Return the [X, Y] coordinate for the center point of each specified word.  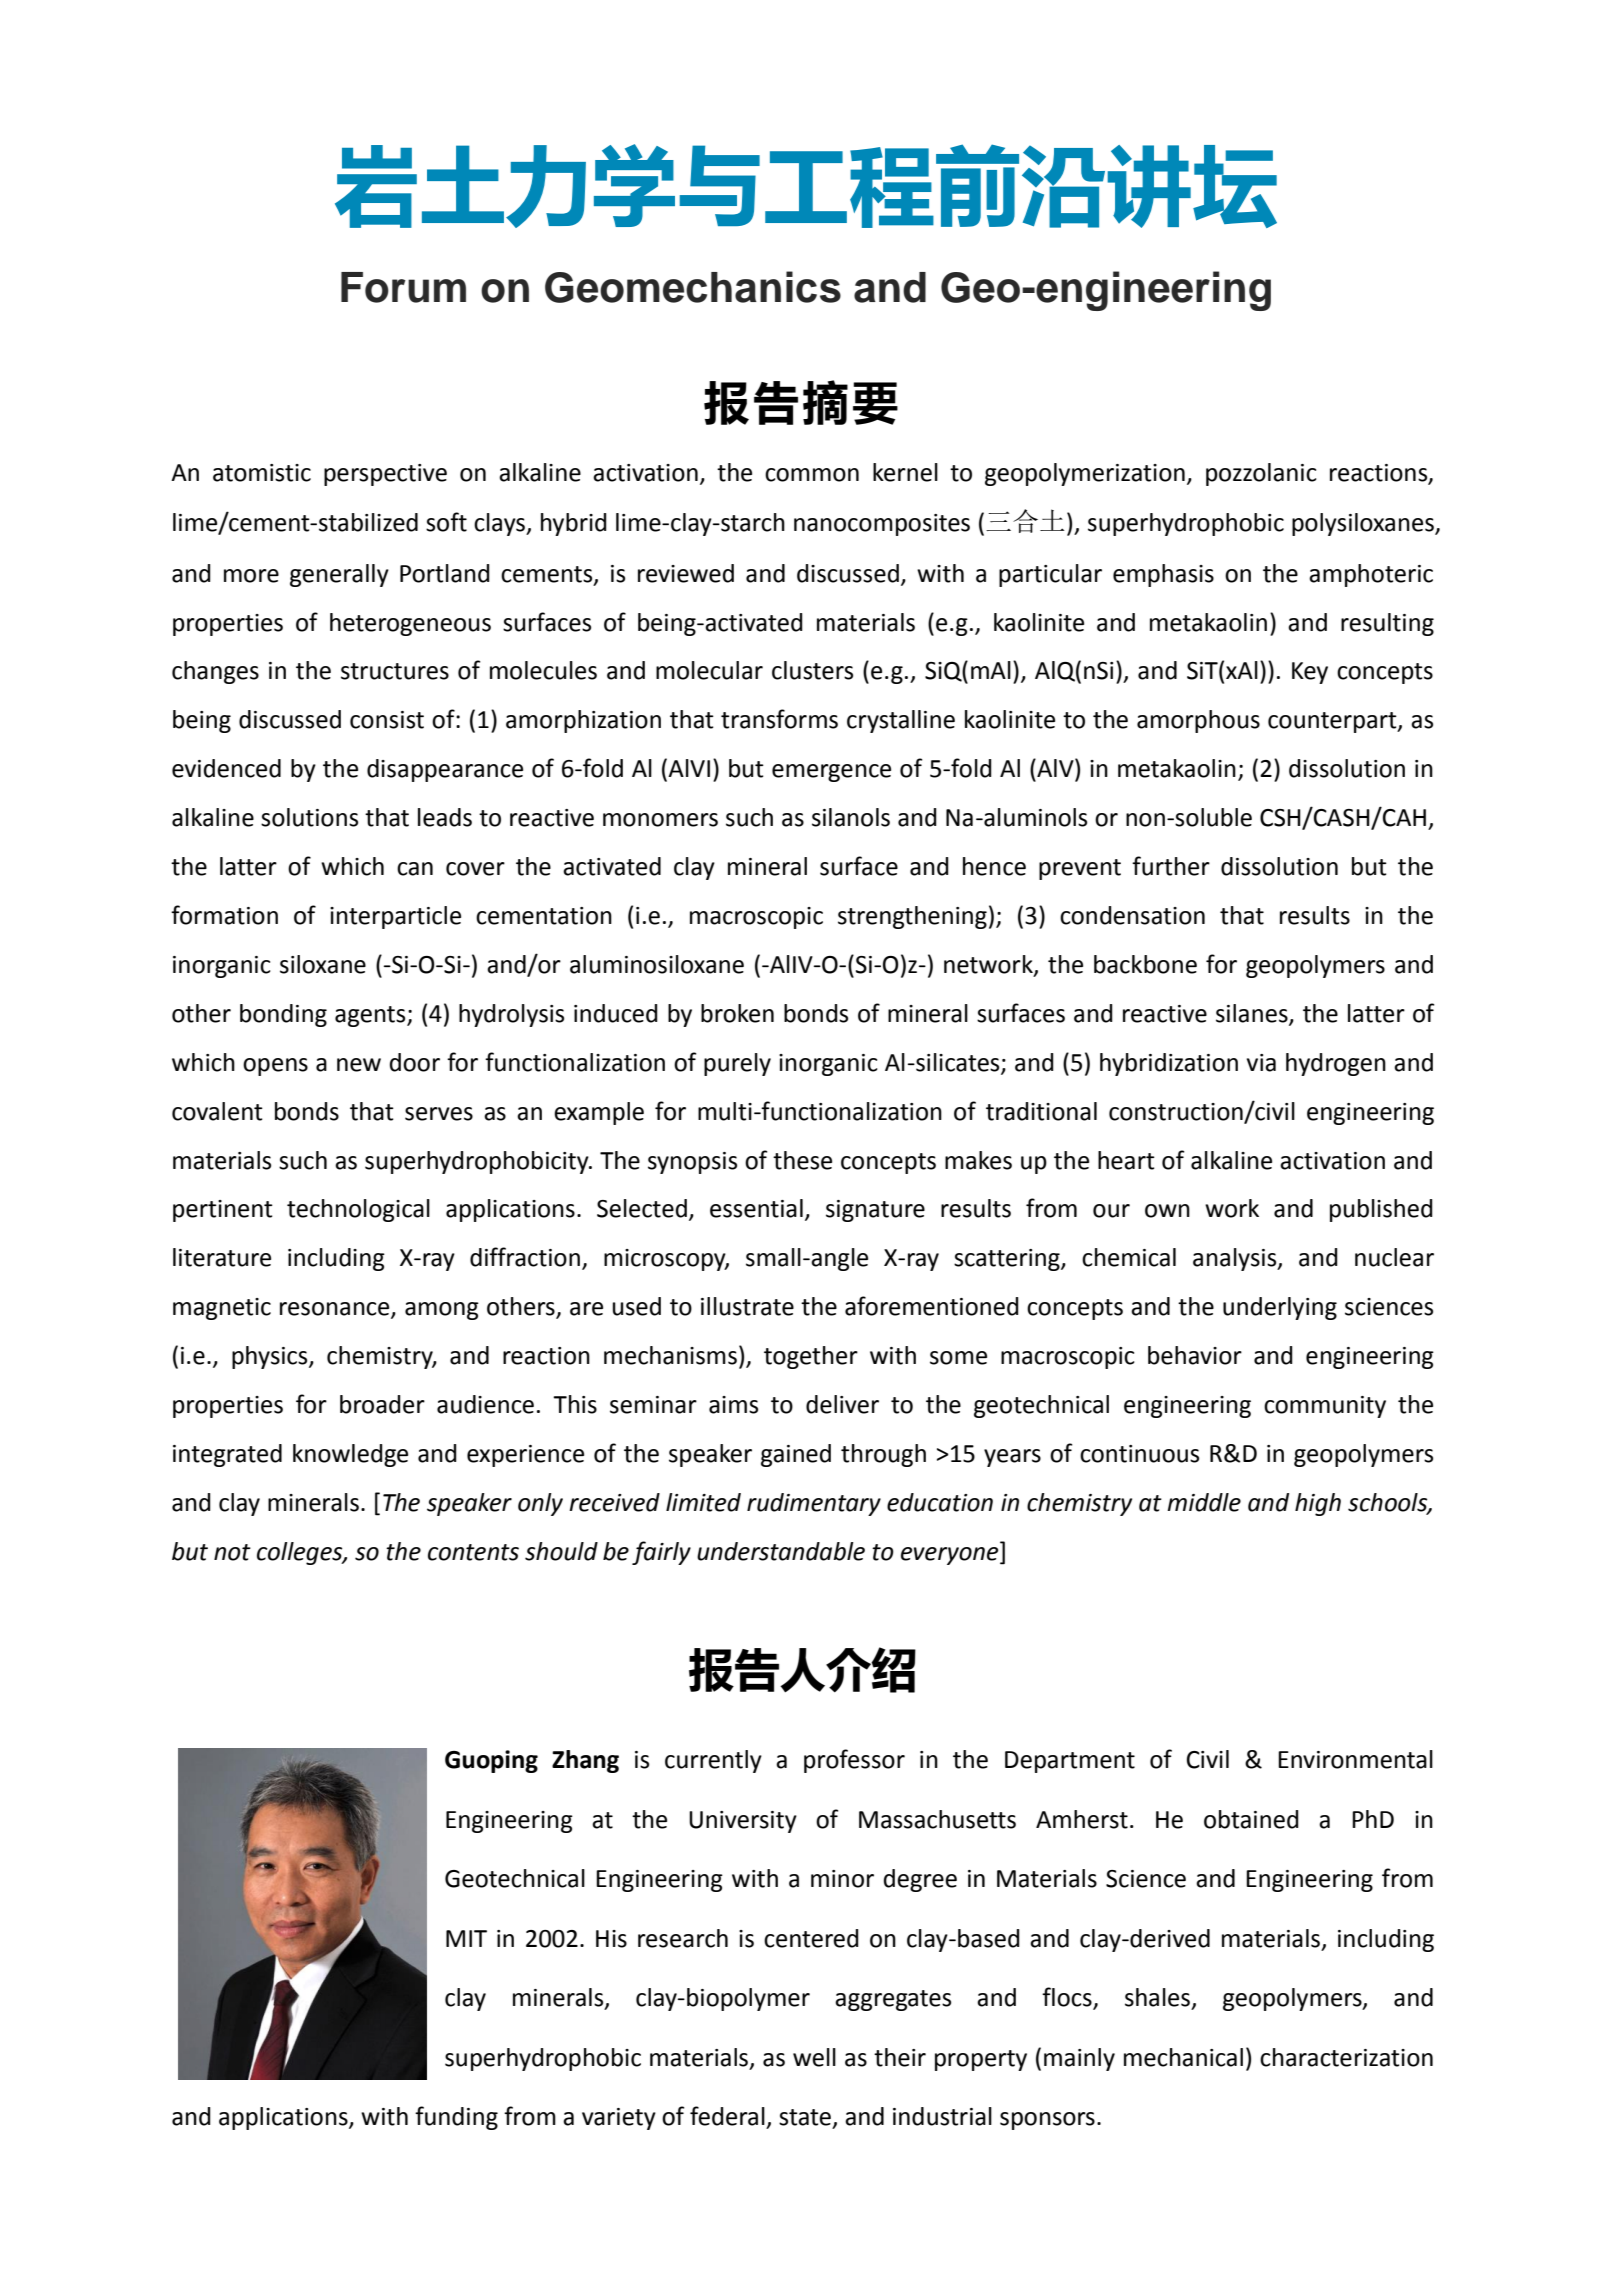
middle [1204, 1502]
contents [473, 1552]
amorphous [1198, 721]
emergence [831, 773]
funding [456, 2118]
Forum [403, 287]
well [814, 2057]
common [812, 475]
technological [358, 1210]
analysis [1236, 1259]
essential [756, 1208]
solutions [309, 817]
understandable [781, 1551]
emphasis [1163, 575]
